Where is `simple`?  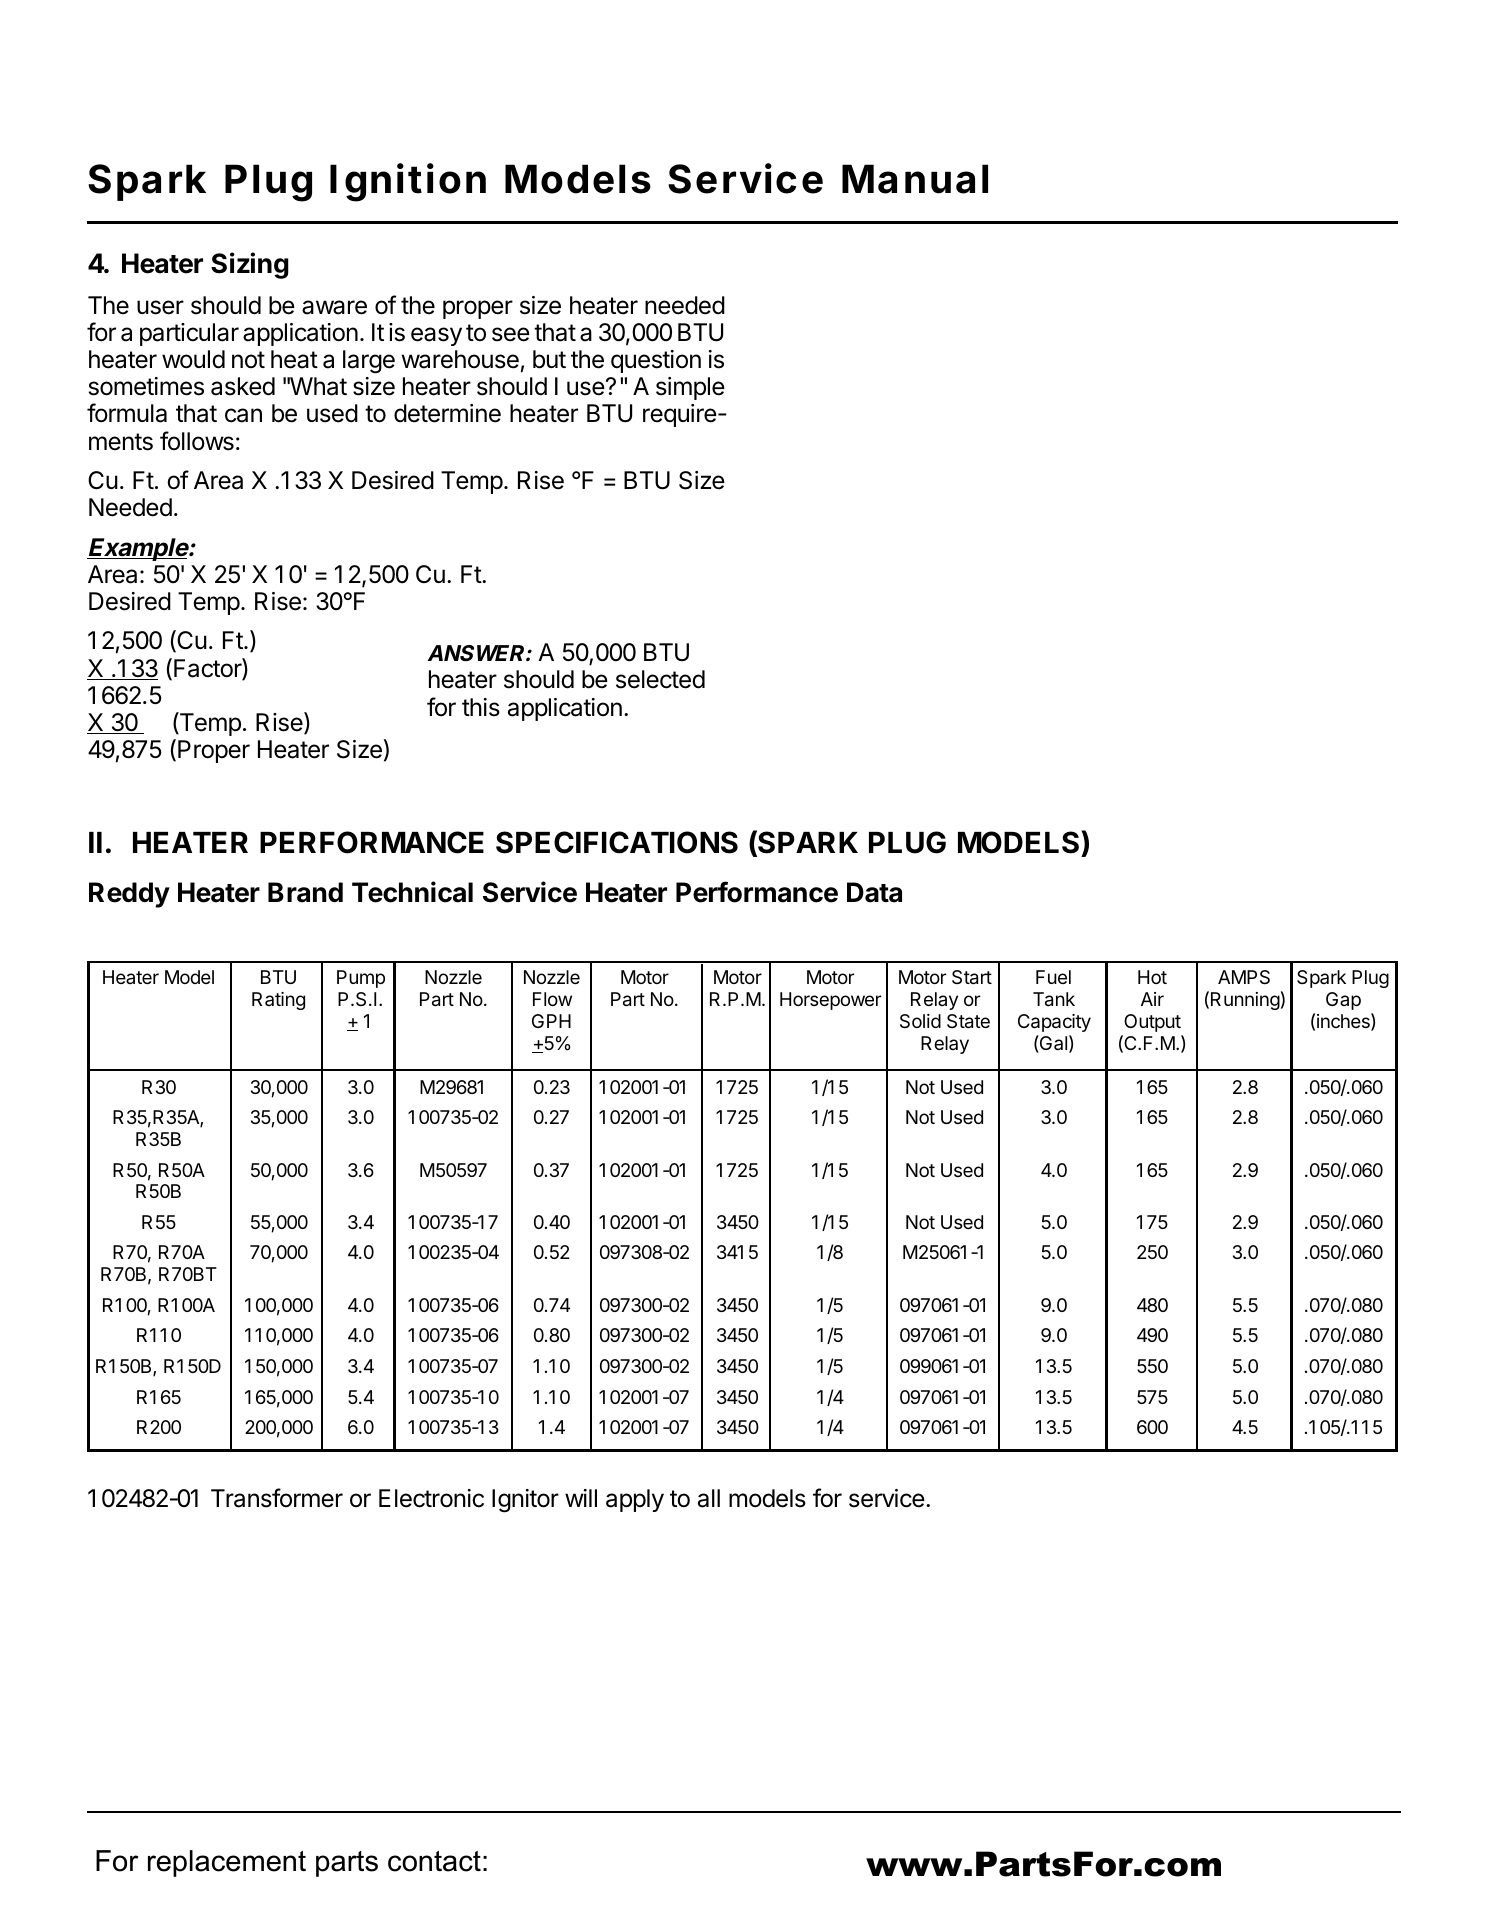
simple is located at coordinates (690, 388).
